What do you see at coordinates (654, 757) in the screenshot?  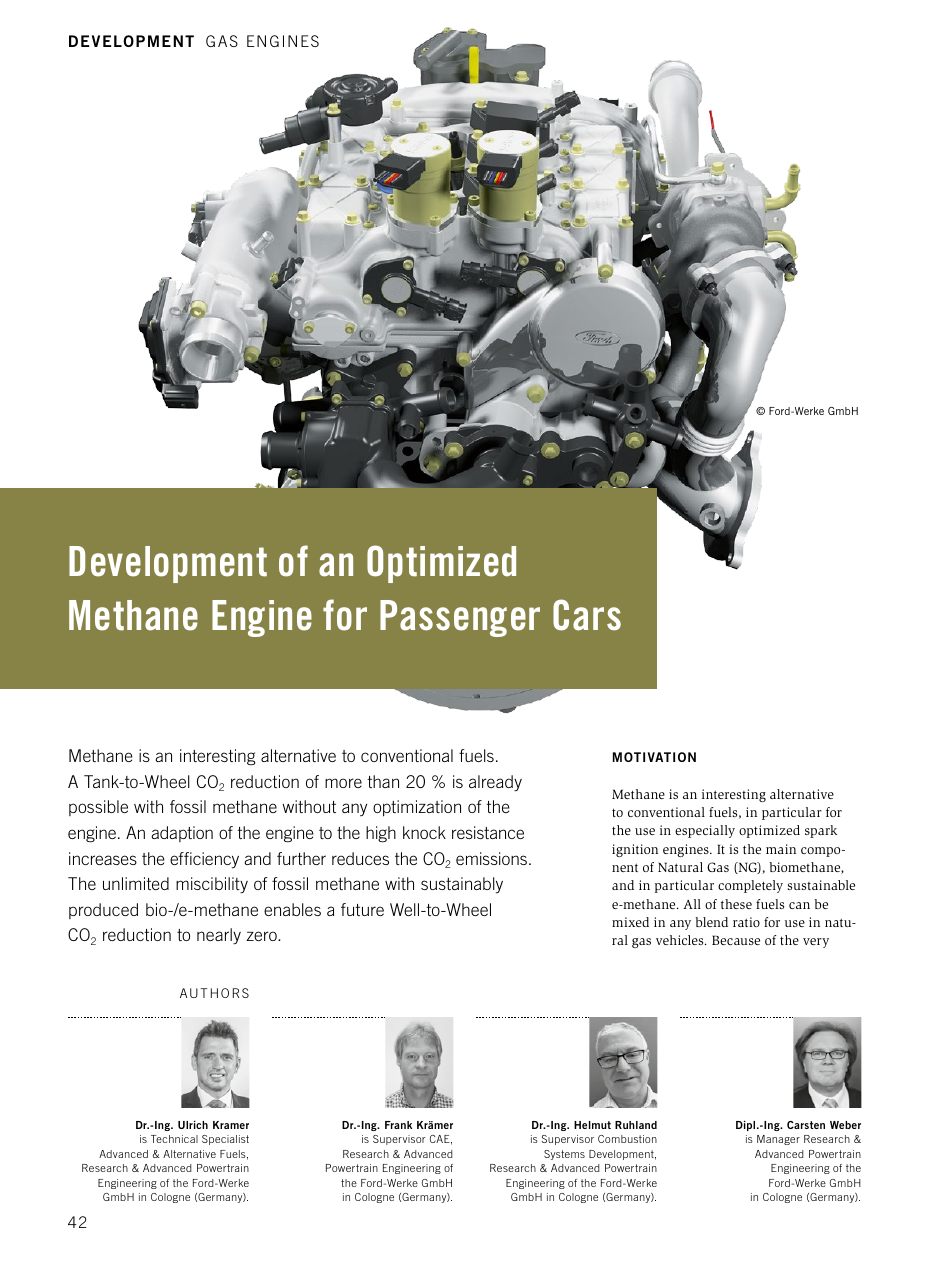 I see `MOTIVATION` at bounding box center [654, 757].
